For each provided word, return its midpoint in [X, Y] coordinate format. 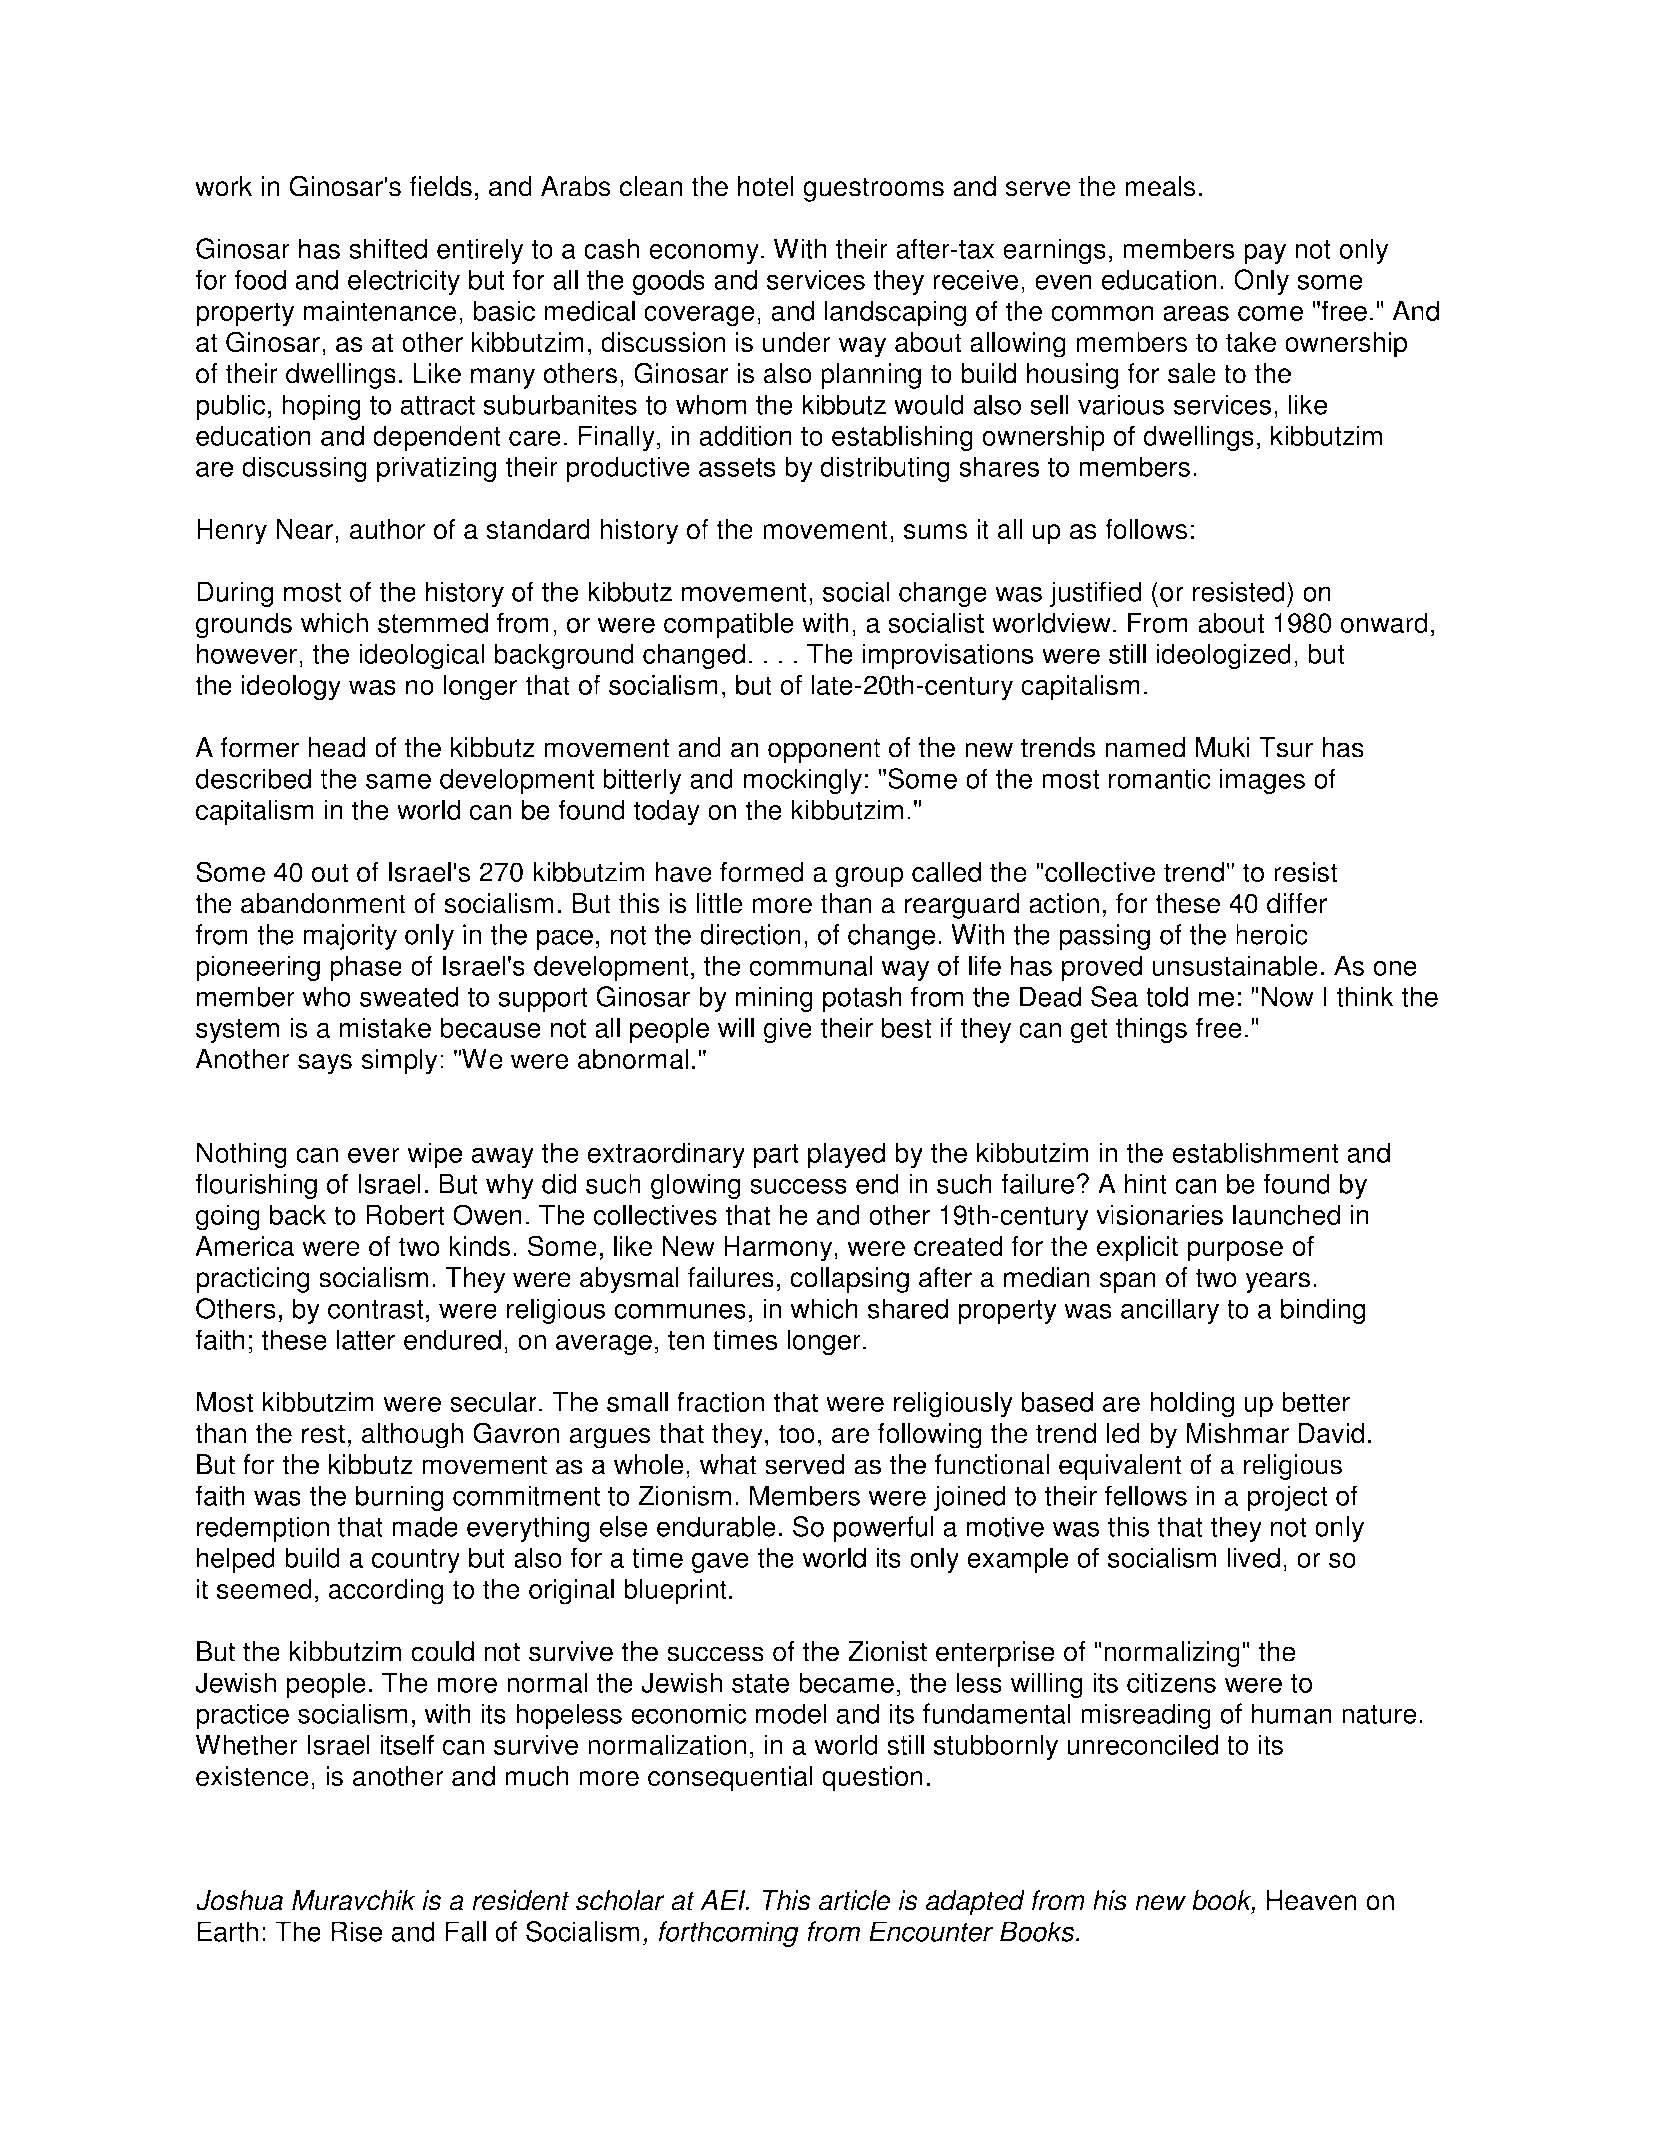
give [788, 1030]
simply [399, 1062]
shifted [388, 248]
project [1288, 1498]
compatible [729, 625]
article [854, 1900]
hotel [766, 186]
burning [400, 1498]
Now [1287, 996]
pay [1265, 254]
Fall [465, 1931]
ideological [421, 656]
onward [1383, 622]
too [796, 1434]
